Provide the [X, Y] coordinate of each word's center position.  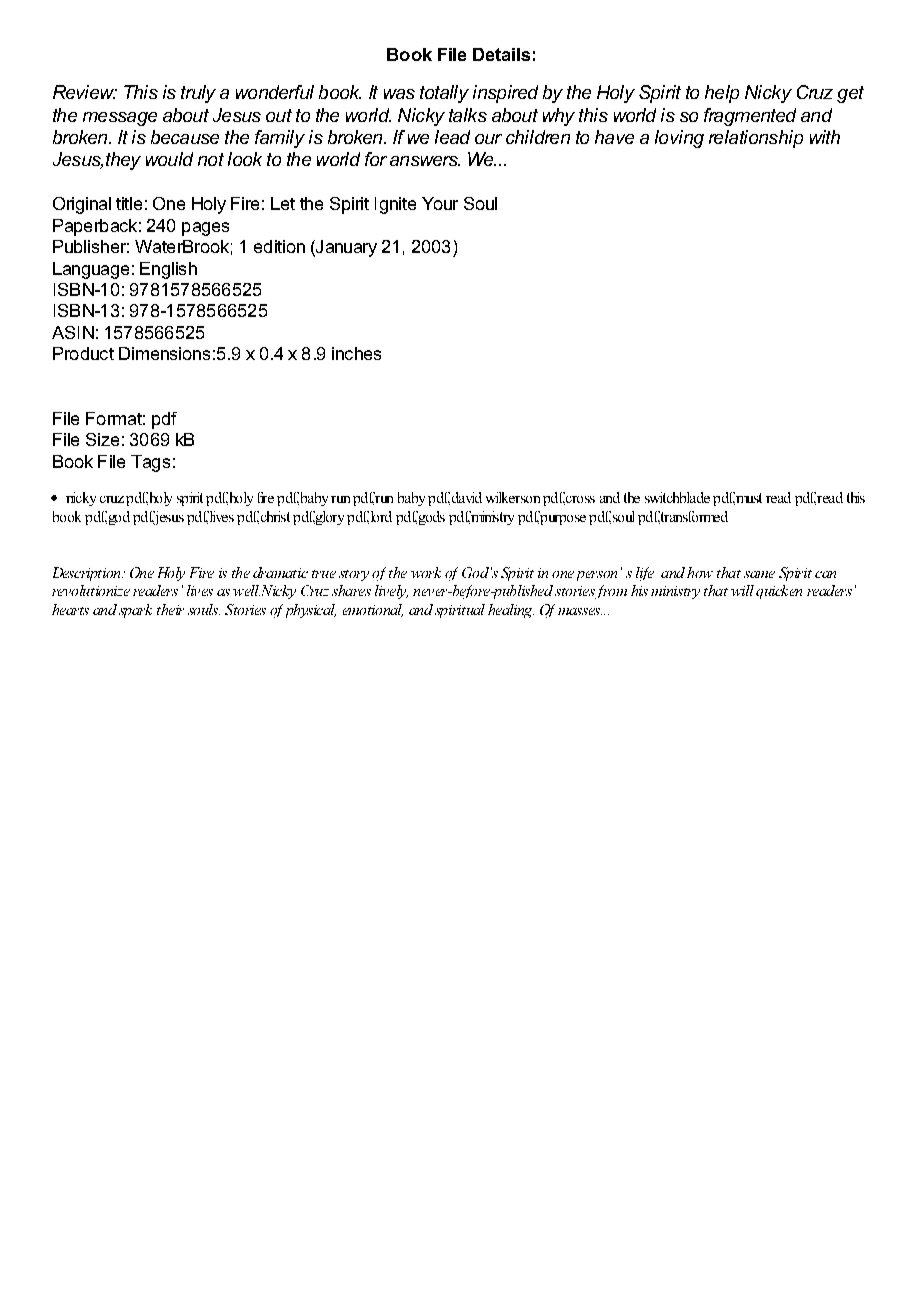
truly [198, 94]
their [170, 609]
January [345, 248]
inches [356, 353]
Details [501, 54]
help [722, 94]
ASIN [73, 332]
